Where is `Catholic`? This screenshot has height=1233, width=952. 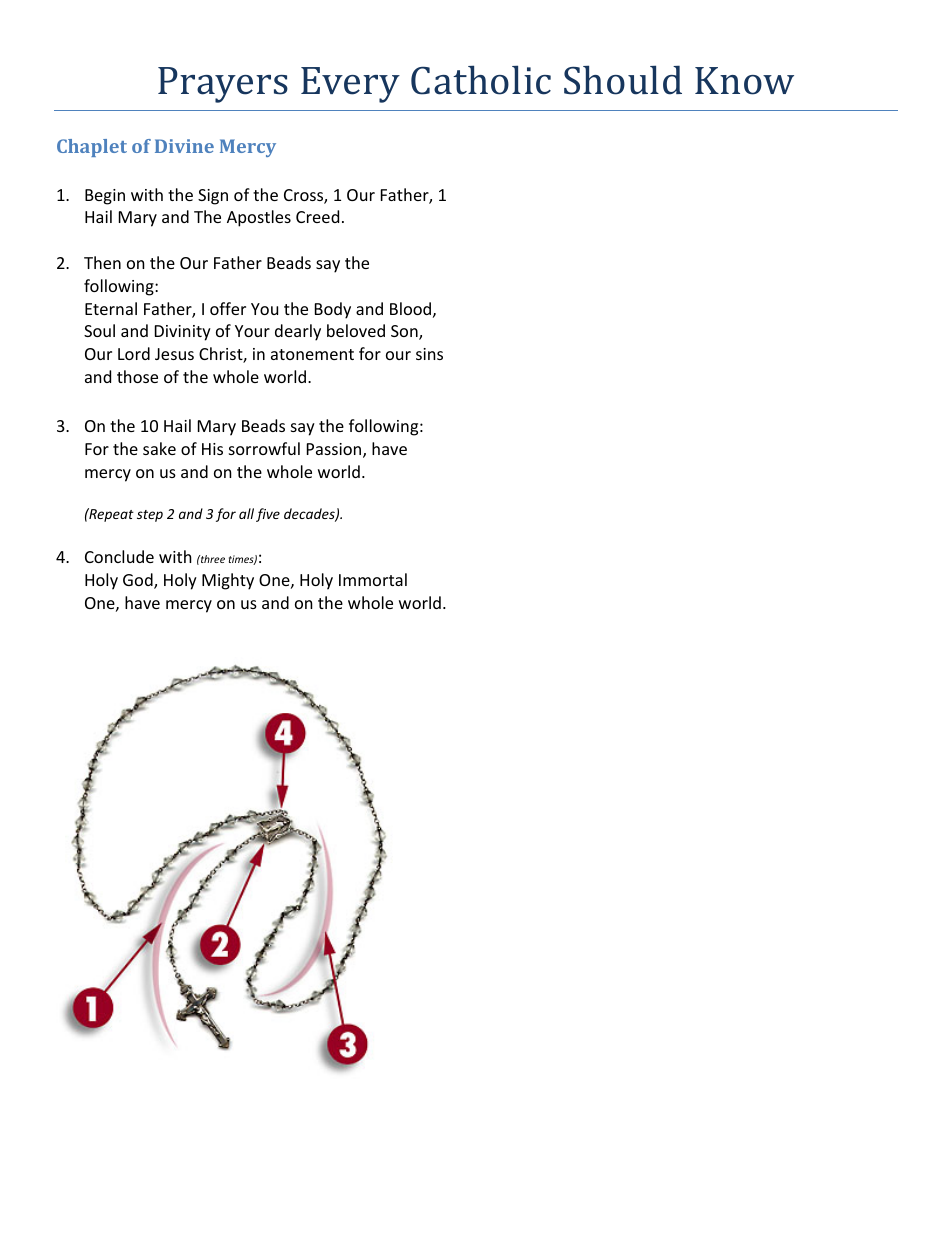
Catholic is located at coordinates (481, 80).
